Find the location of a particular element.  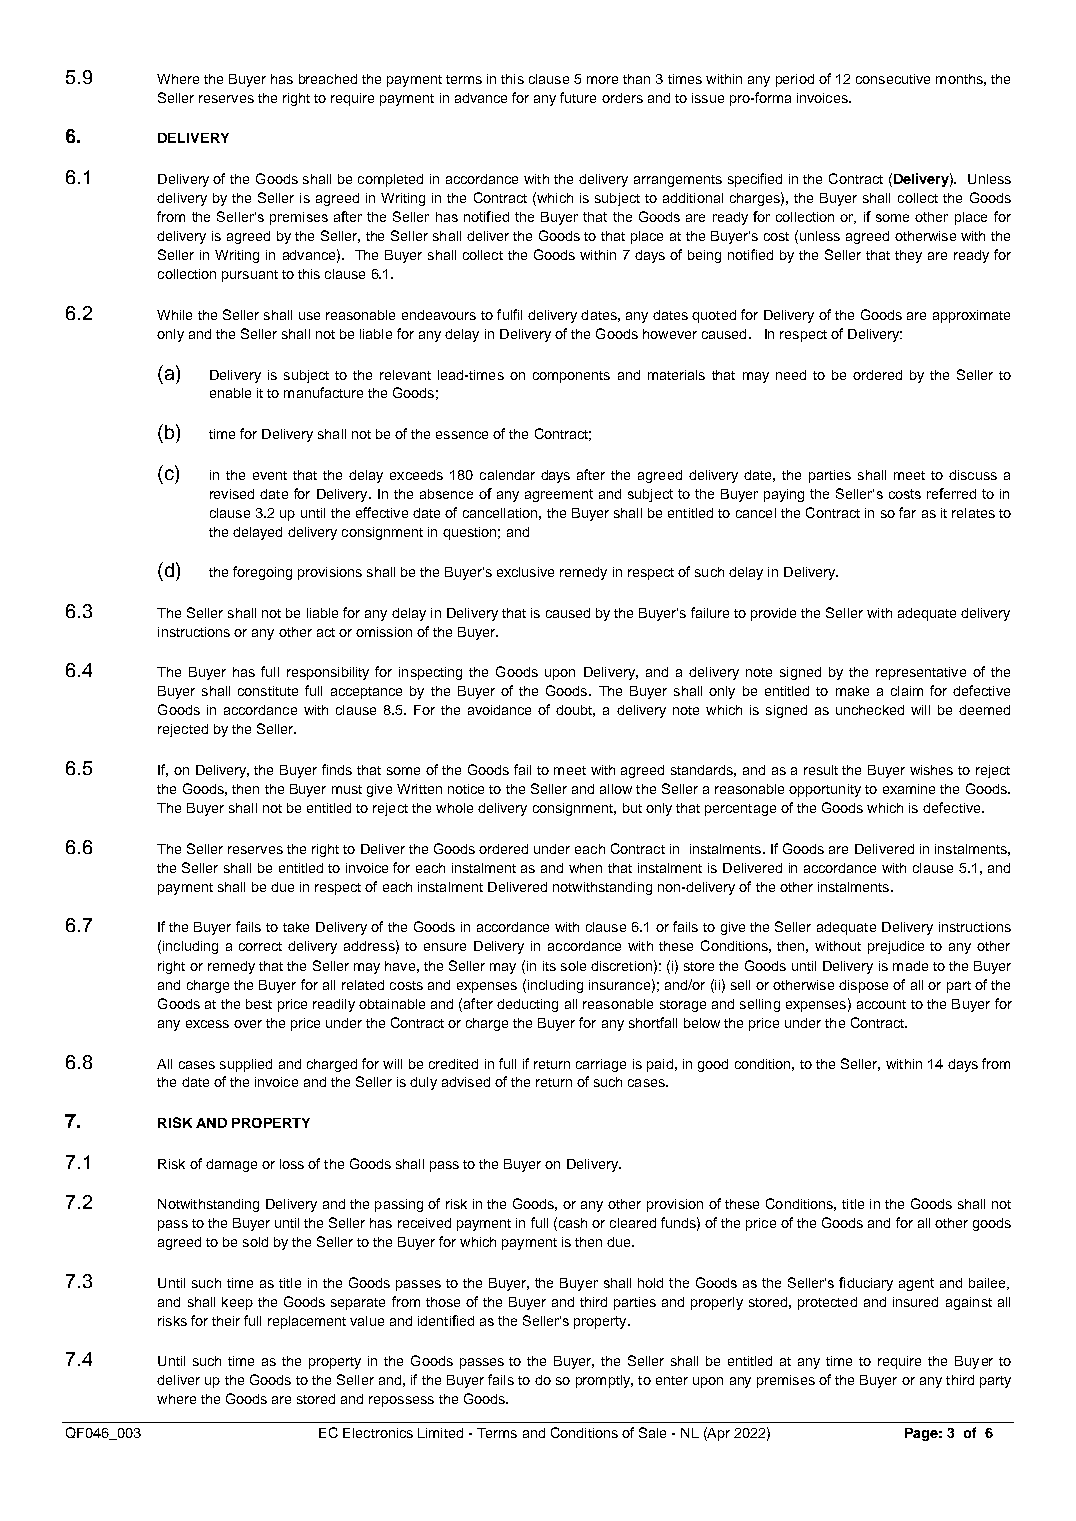

account is located at coordinates (881, 1004).
